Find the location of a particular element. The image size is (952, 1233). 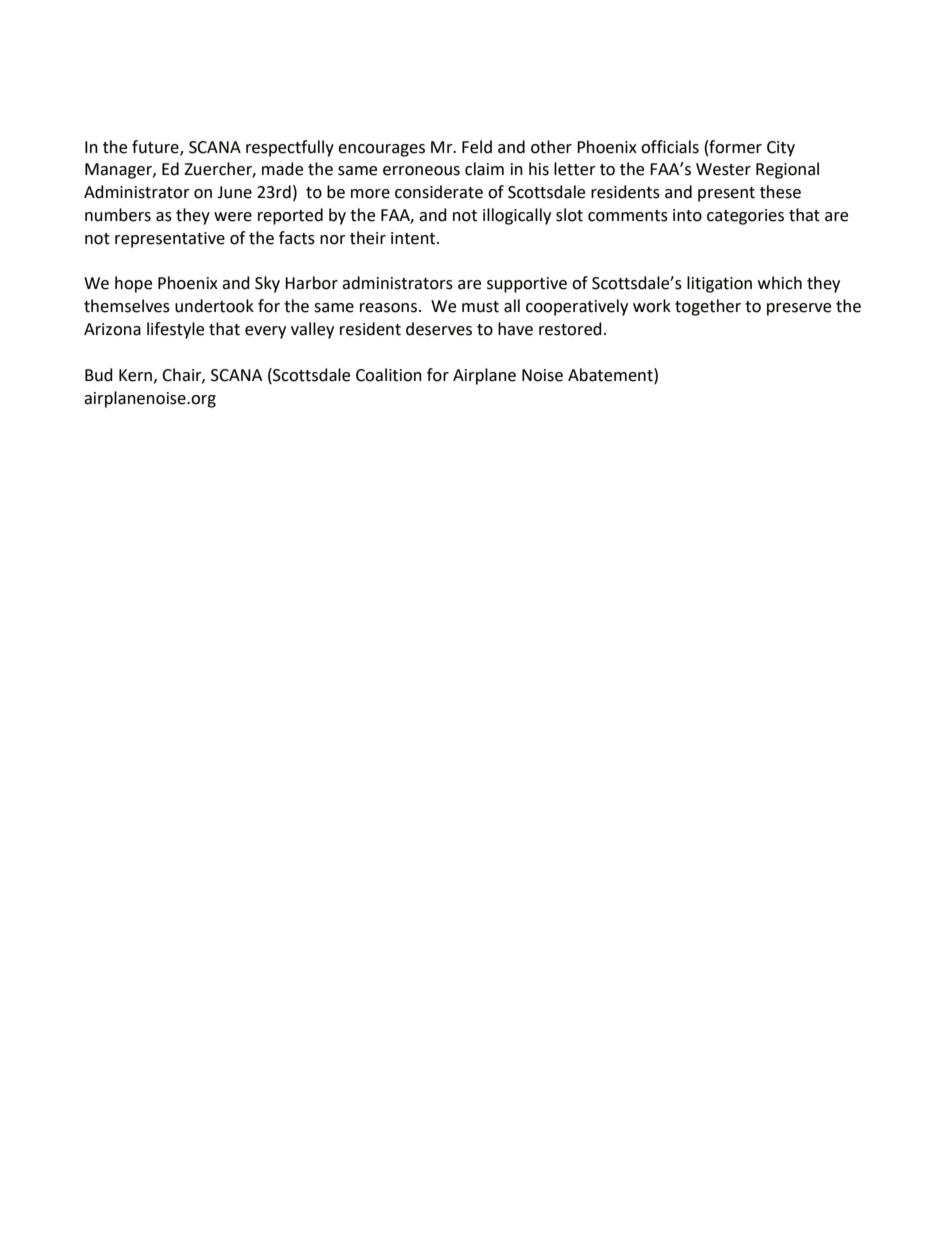

intent is located at coordinates (414, 238).
